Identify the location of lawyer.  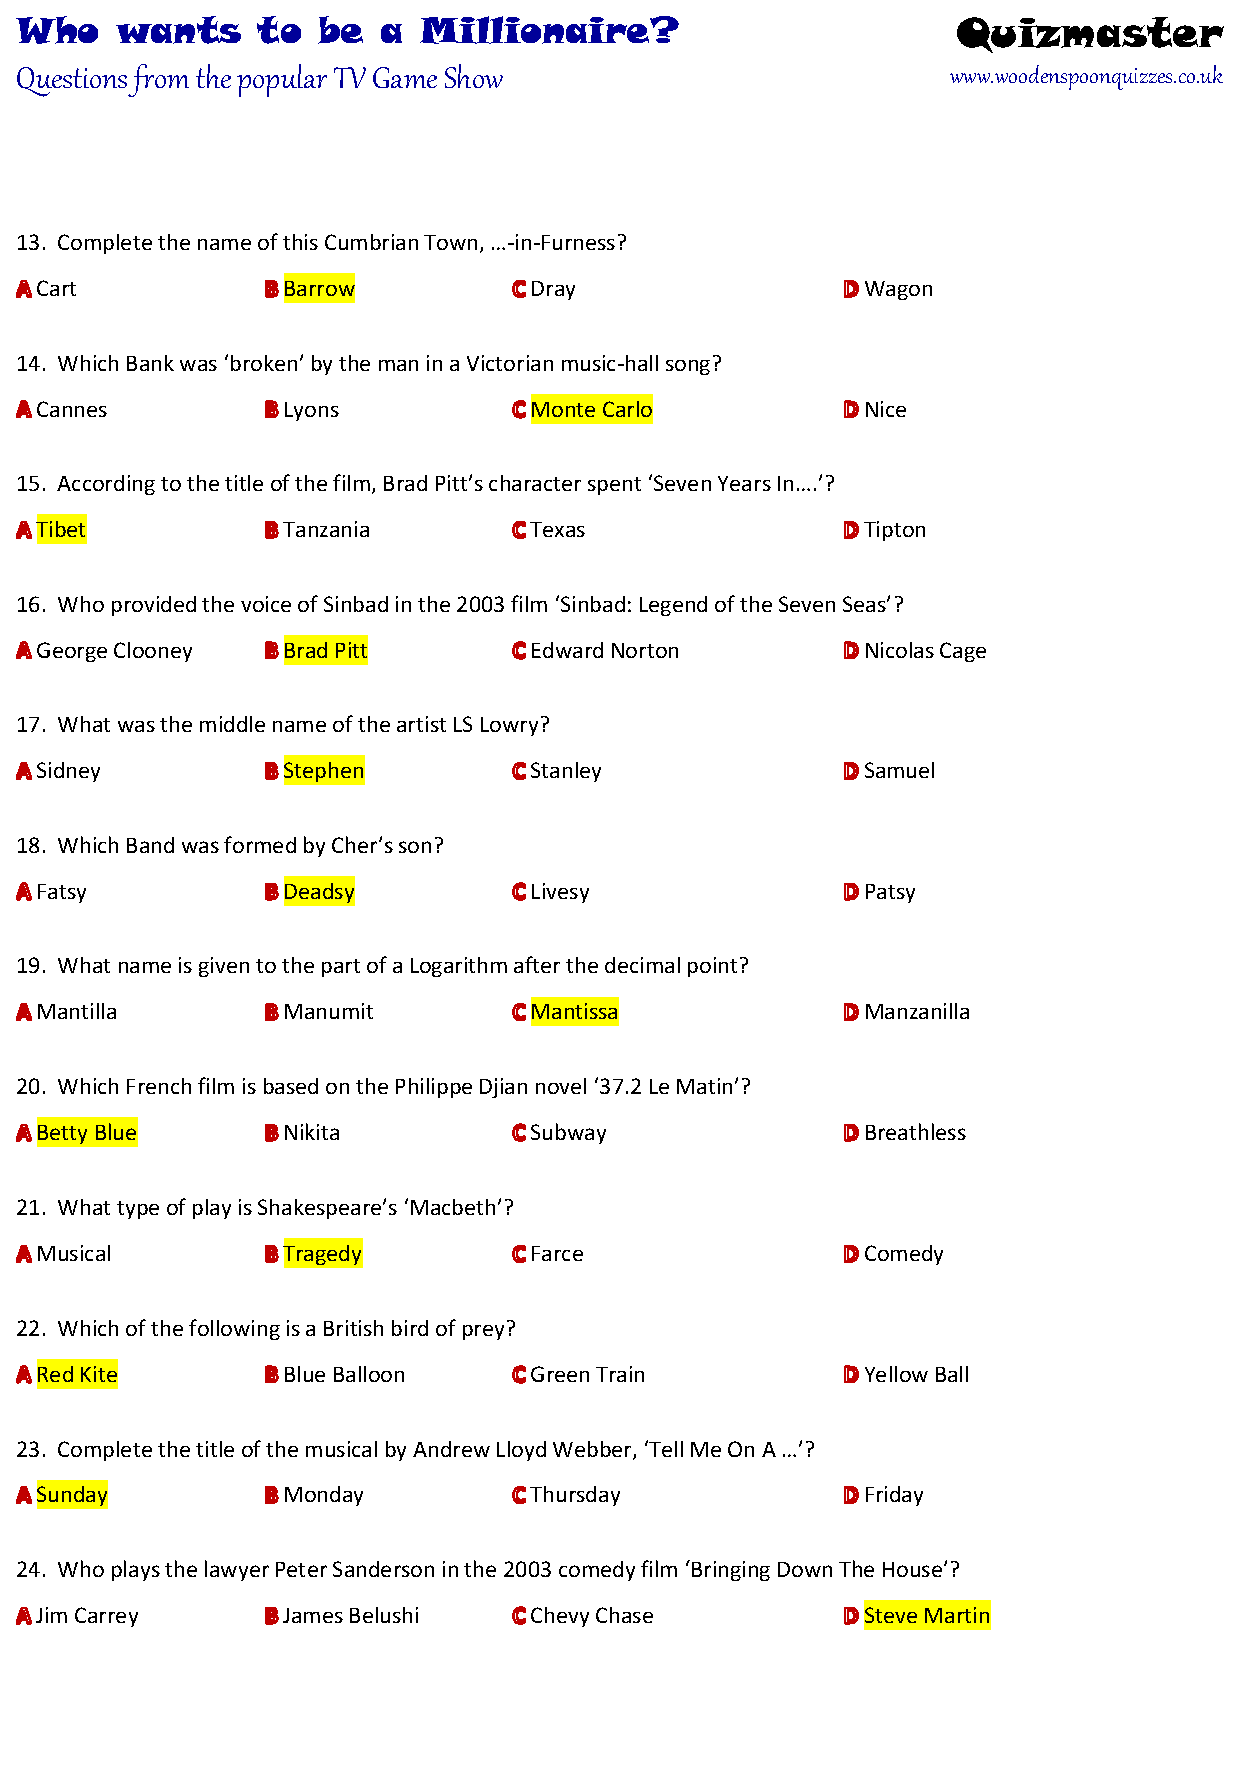
(237, 1570).
